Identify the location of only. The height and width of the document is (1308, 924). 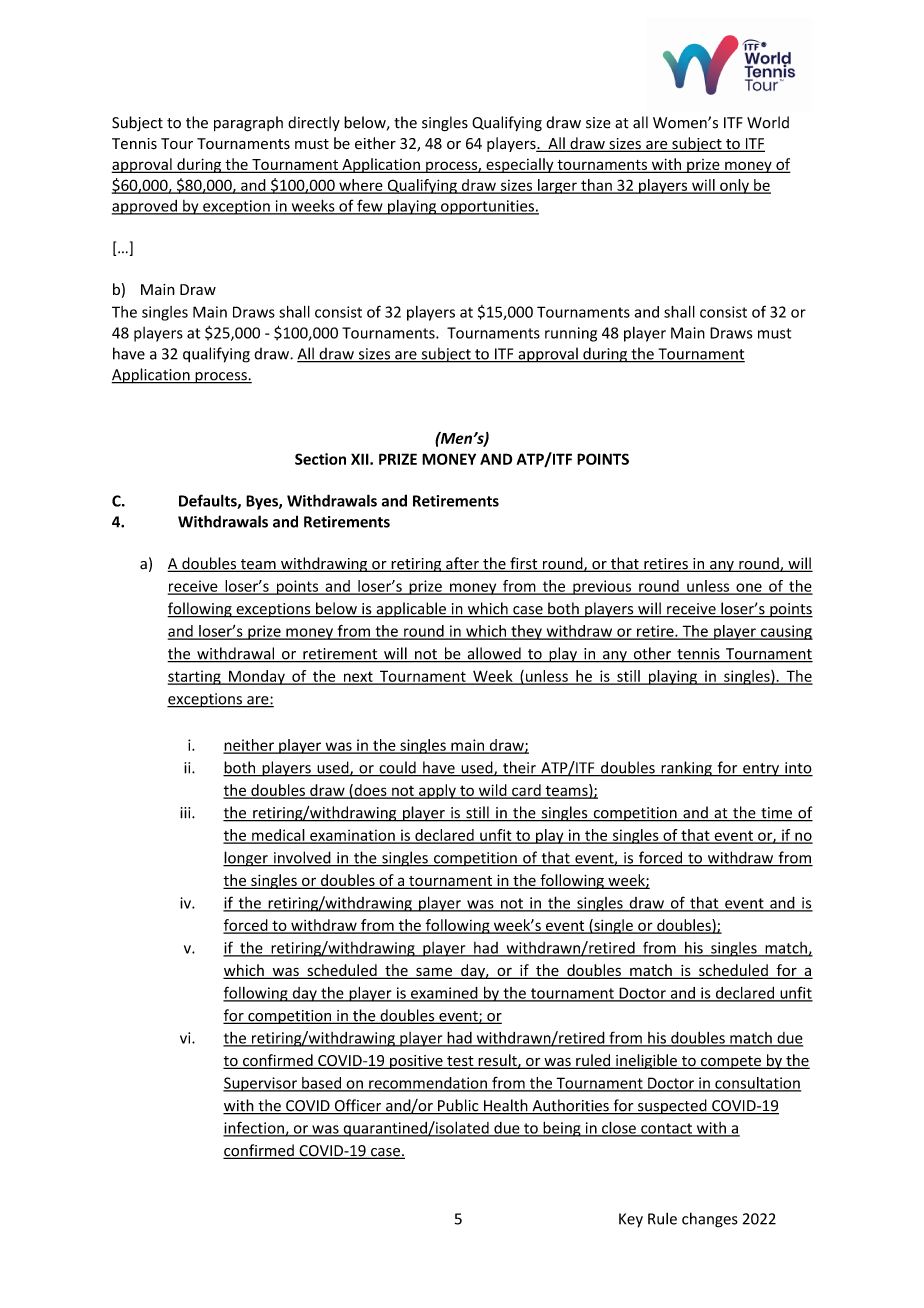
(734, 186).
